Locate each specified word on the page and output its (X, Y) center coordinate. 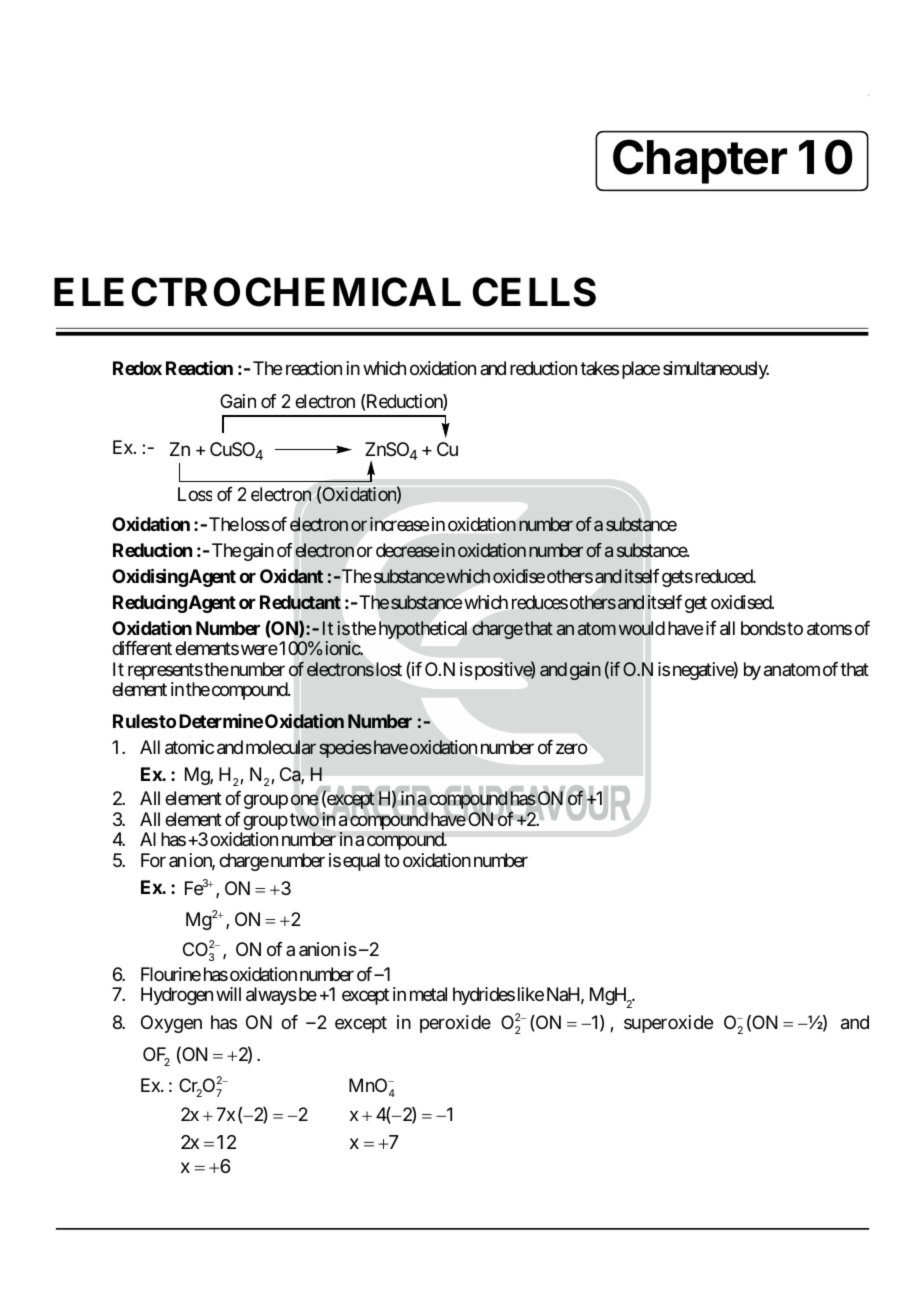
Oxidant (291, 576)
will (228, 994)
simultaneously (716, 370)
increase (399, 524)
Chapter (700, 161)
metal (428, 994)
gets (677, 578)
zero (571, 749)
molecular (281, 747)
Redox (137, 368)
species (345, 749)
